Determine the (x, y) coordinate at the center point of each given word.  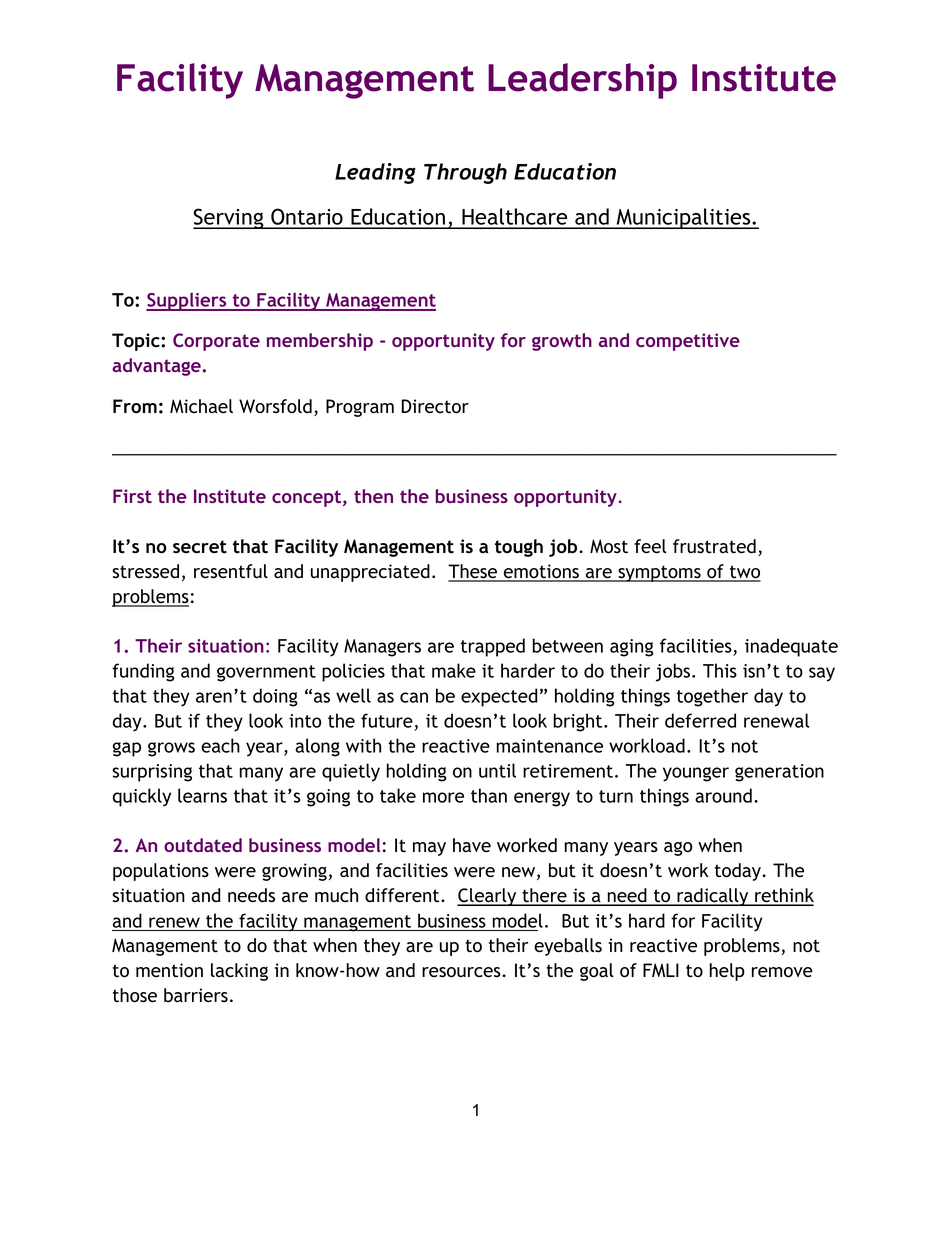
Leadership (582, 81)
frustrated (714, 546)
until (497, 770)
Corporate (216, 342)
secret (200, 547)
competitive (688, 342)
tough (519, 548)
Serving (229, 218)
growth (562, 342)
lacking (239, 972)
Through (465, 173)
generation (779, 773)
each (220, 745)
